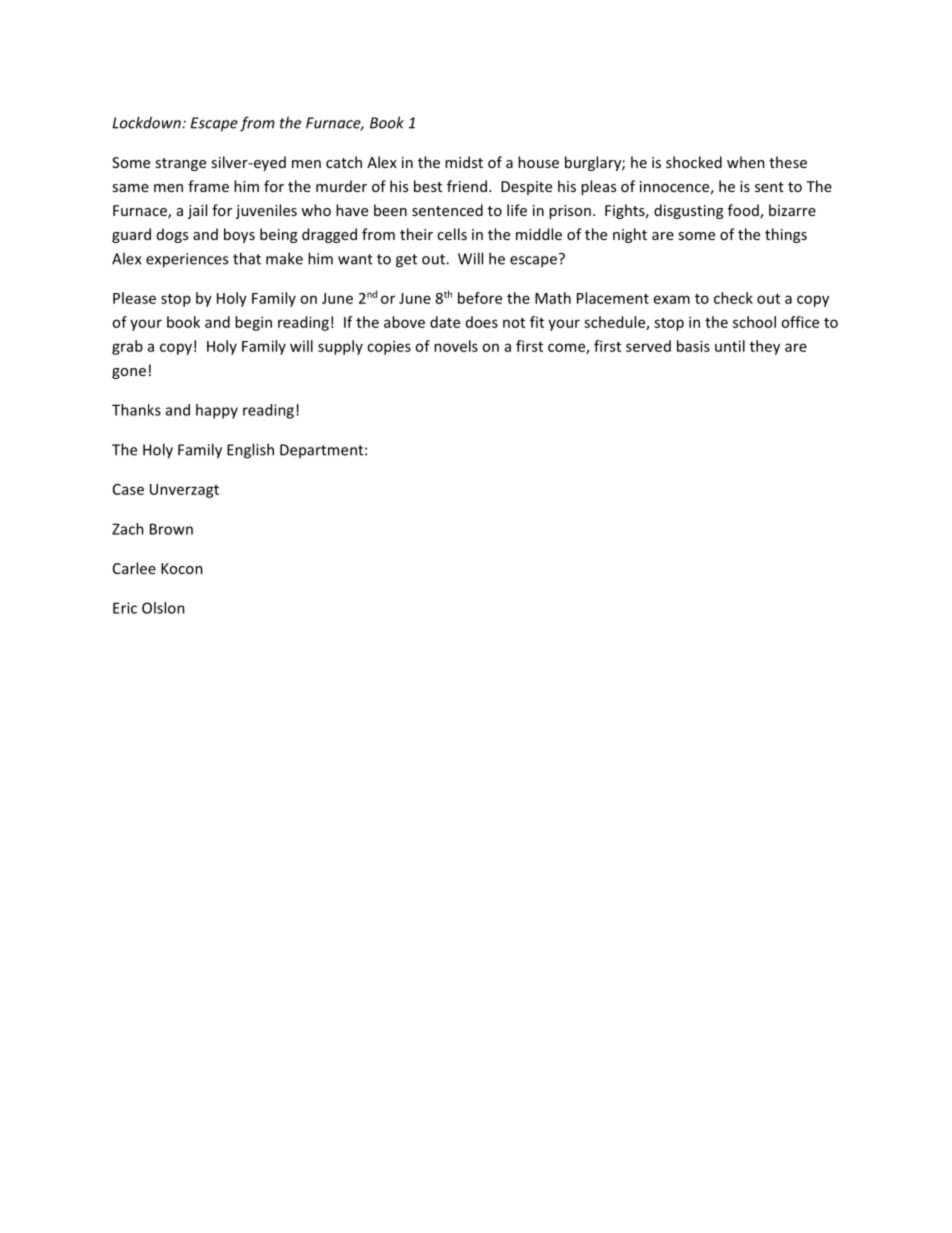 The width and height of the image is (952, 1233). Describe the element at coordinates (250, 451) in the image. I see `English` at that location.
